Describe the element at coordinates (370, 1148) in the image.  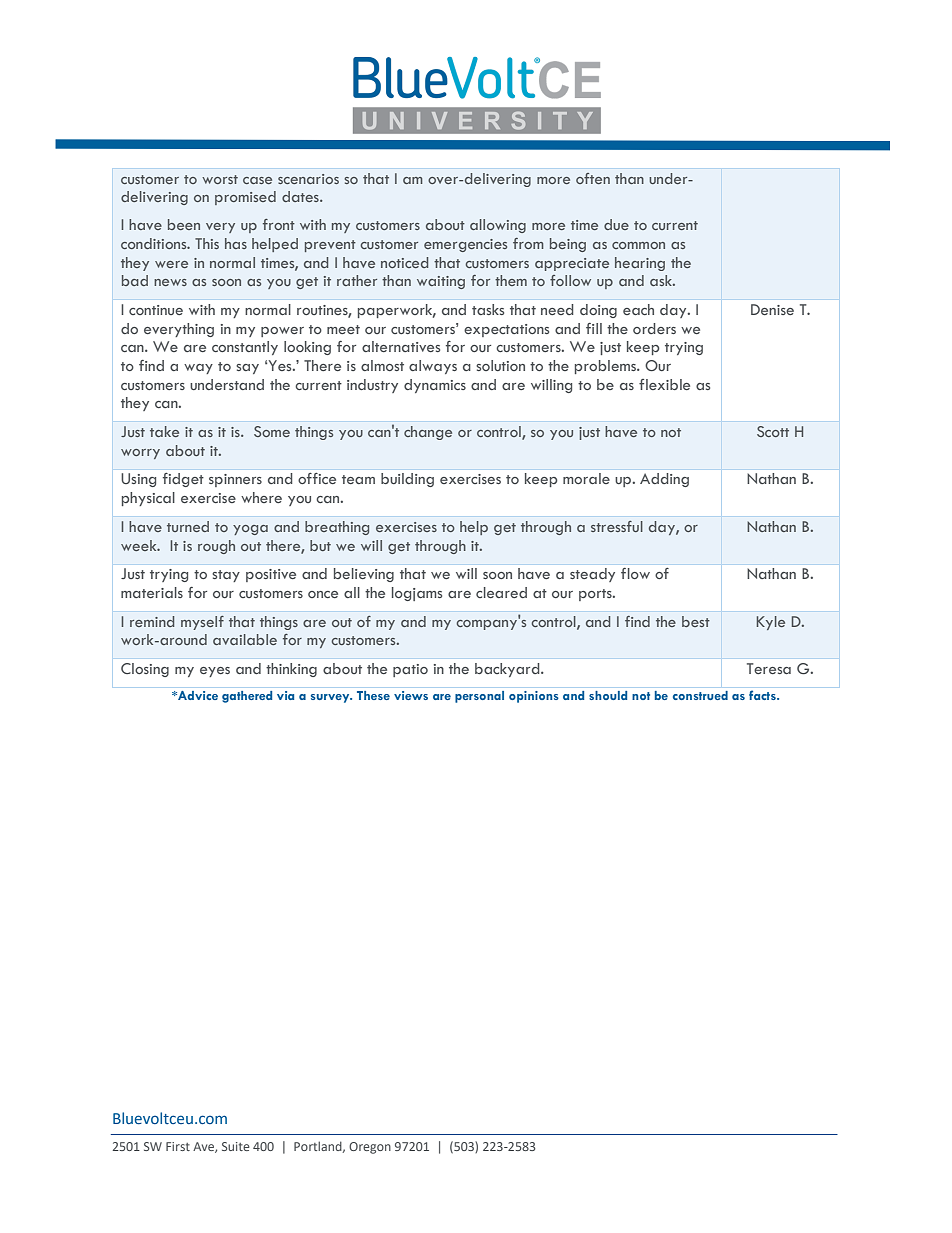
I see `Oregon` at that location.
